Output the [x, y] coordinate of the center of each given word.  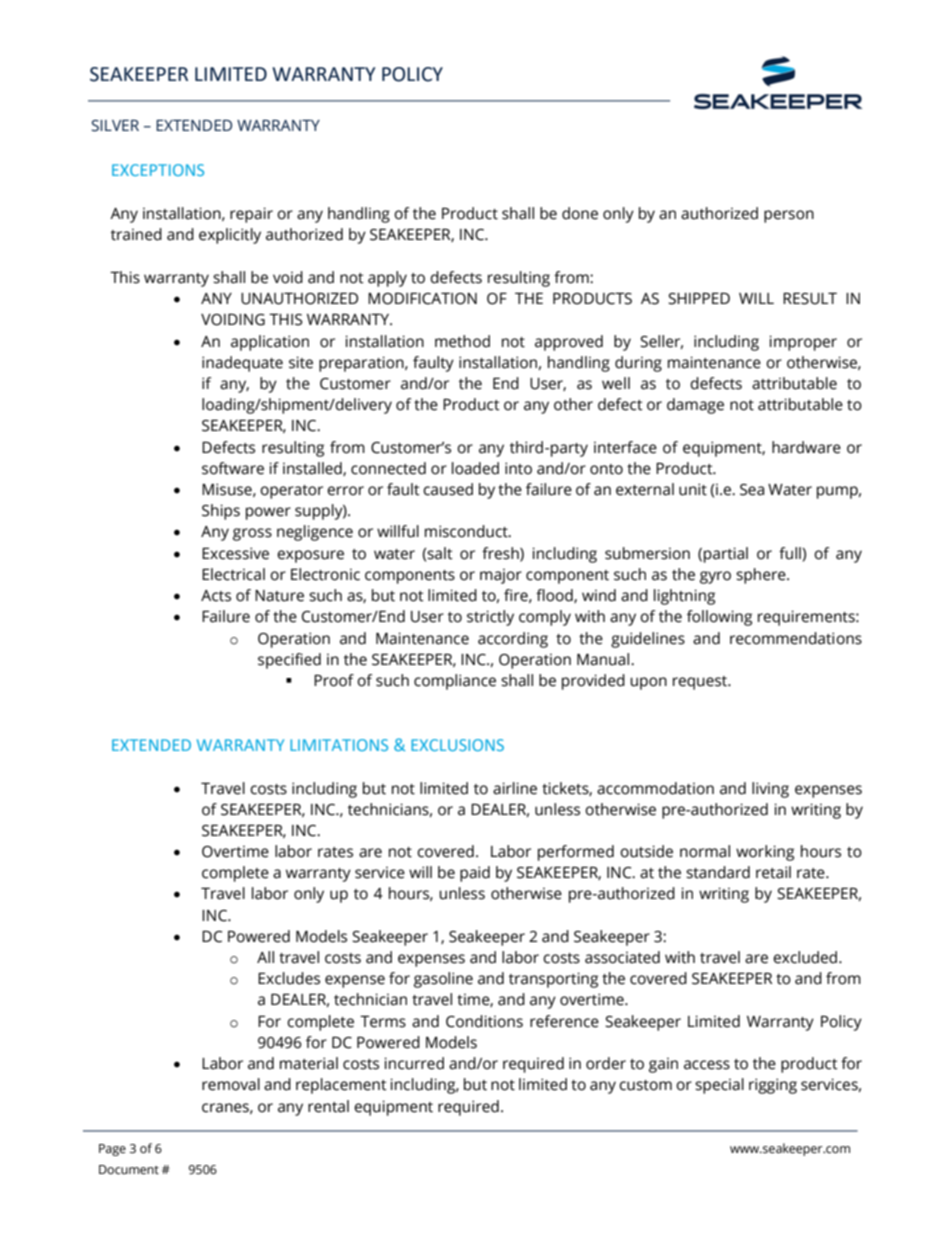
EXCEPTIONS [158, 170]
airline [515, 788]
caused [448, 489]
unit [693, 489]
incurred [414, 1063]
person [789, 216]
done [580, 213]
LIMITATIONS [339, 745]
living [770, 790]
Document [129, 1170]
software [233, 468]
